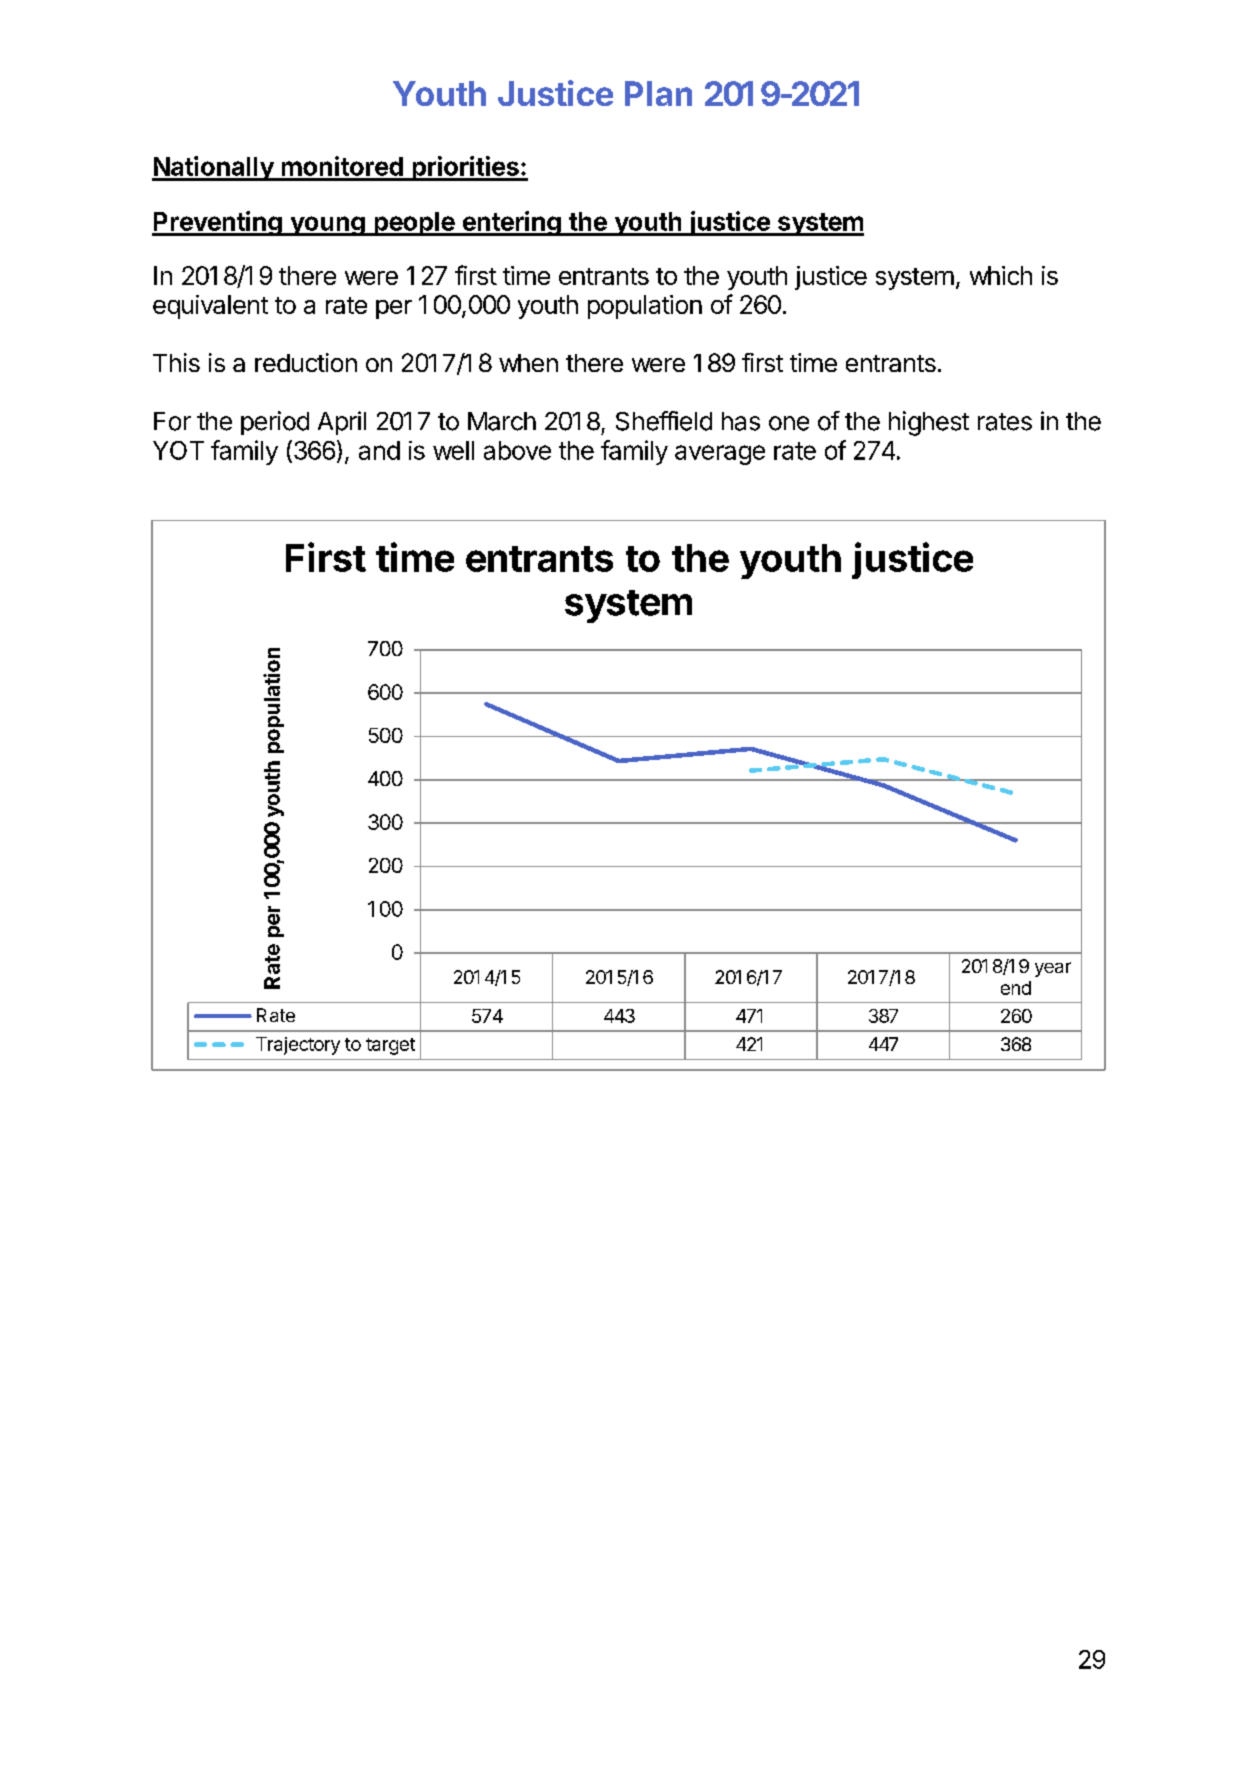 This page has width=1257, height=1778. I want to click on Nationally, so click(214, 168).
